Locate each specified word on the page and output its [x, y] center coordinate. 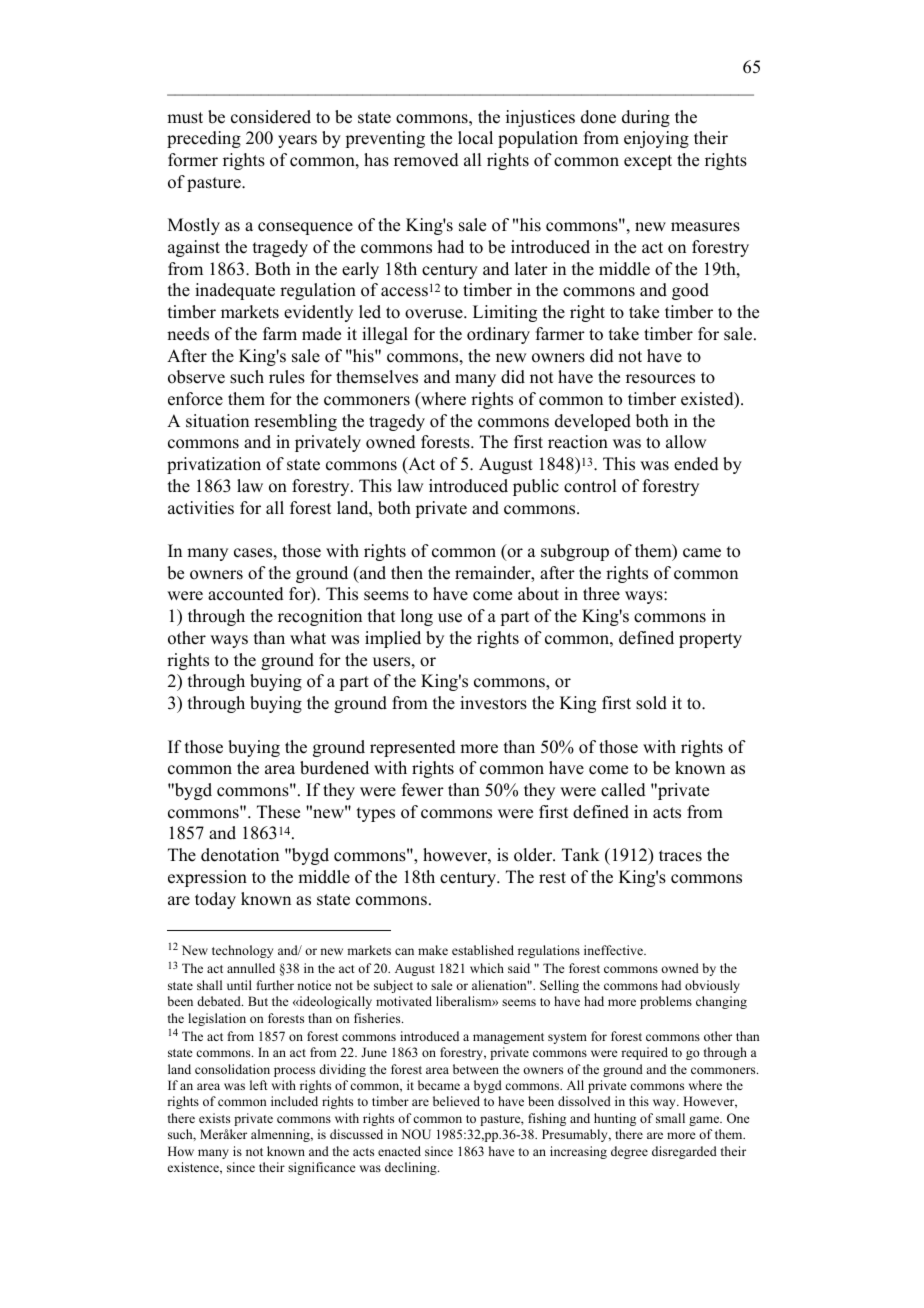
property [710, 640]
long [417, 617]
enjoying [656, 139]
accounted [246, 594]
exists [214, 1118]
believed [456, 1101]
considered [271, 117]
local [475, 138]
